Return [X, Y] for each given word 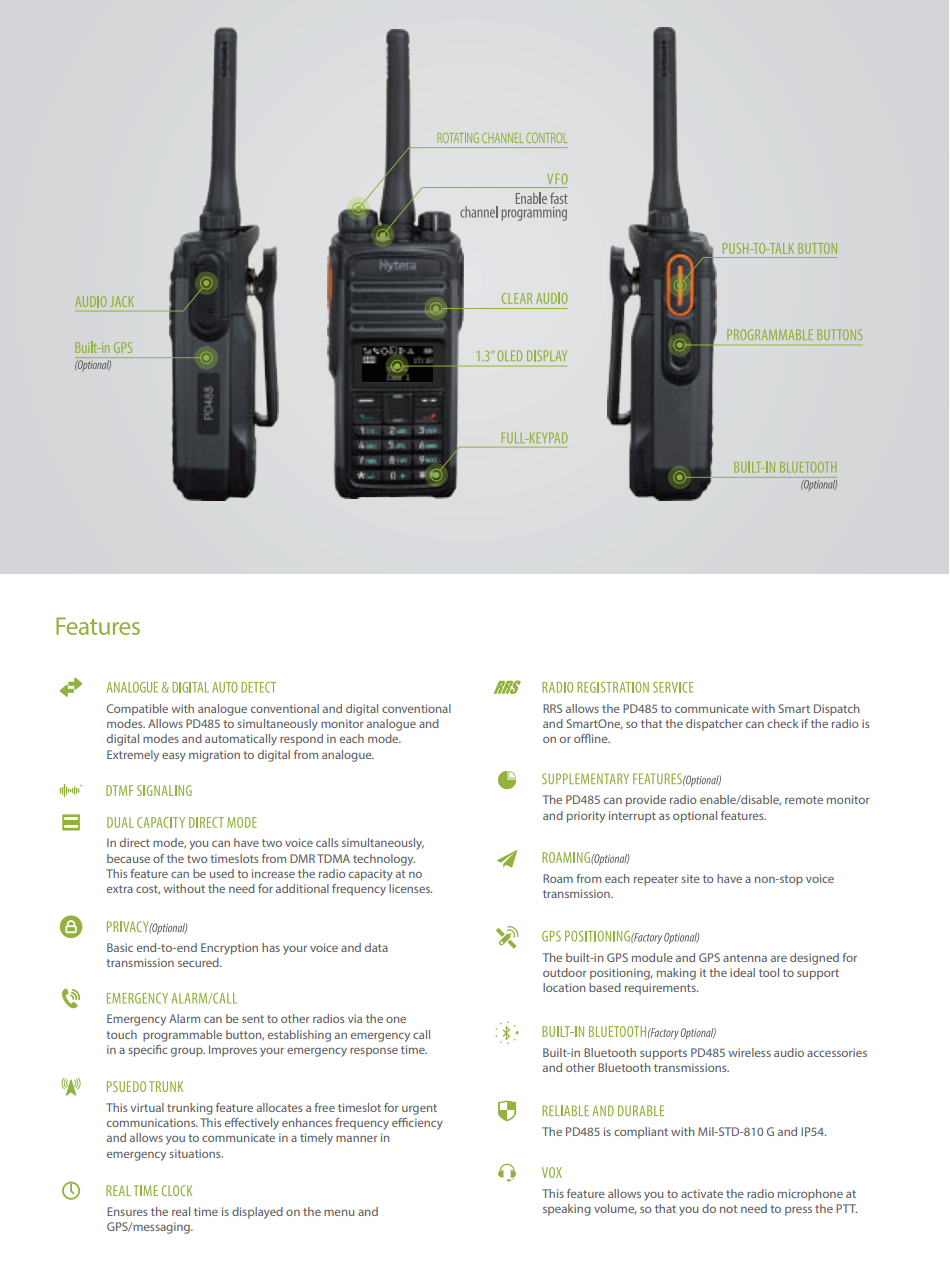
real [181, 1211]
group [188, 1052]
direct [135, 842]
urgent [419, 1109]
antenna [745, 958]
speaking [567, 1210]
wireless [749, 1052]
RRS [552, 708]
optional [695, 817]
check [782, 723]
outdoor [565, 972]
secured [199, 962]
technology [384, 860]
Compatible [137, 710]
